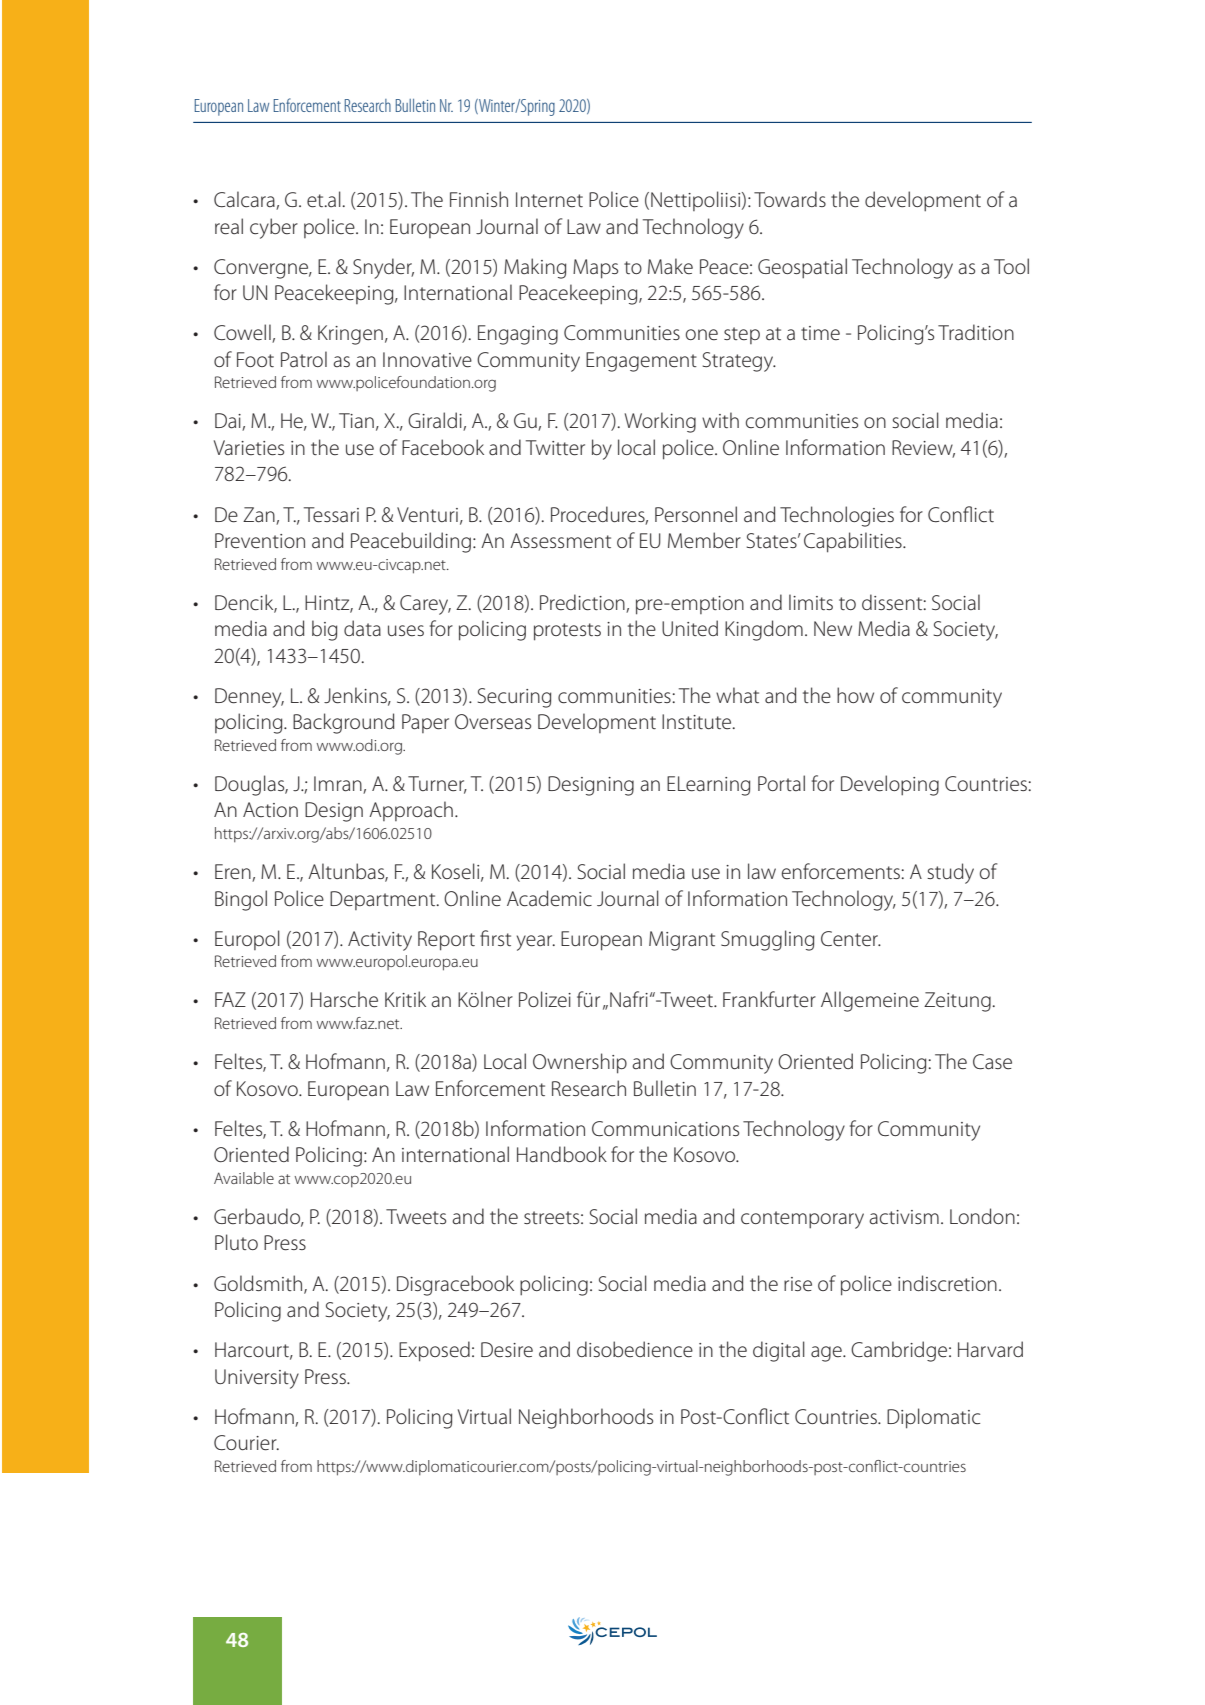 This screenshot has width=1205, height=1705. Describe the element at coordinates (274, 228) in the screenshot. I see `cyber` at that location.
